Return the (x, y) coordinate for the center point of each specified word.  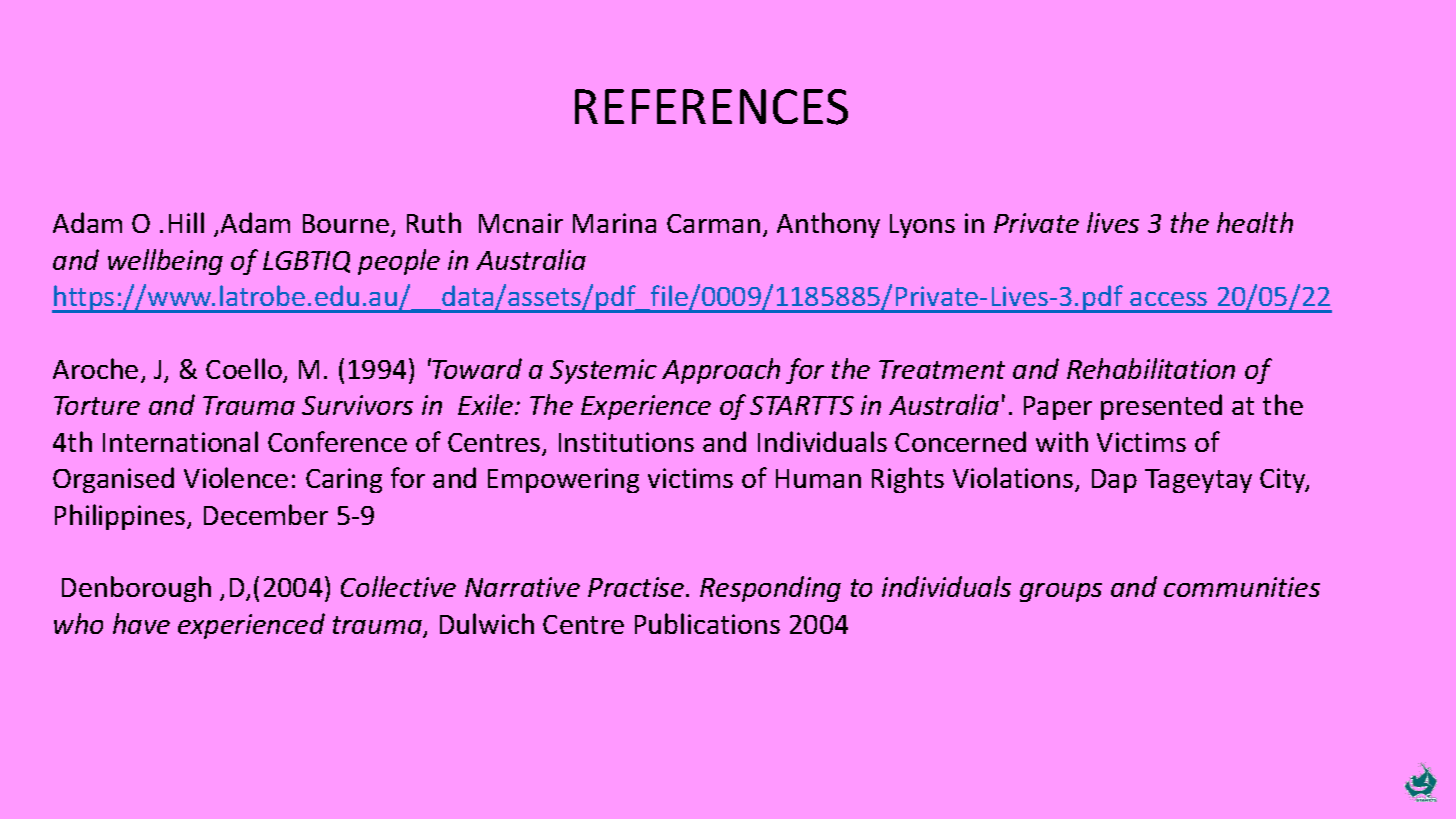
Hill (186, 222)
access (1168, 299)
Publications (707, 623)
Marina (614, 223)
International (180, 441)
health (1255, 222)
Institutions (626, 442)
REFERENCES (711, 107)
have (141, 623)
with (1062, 441)
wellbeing (165, 262)
